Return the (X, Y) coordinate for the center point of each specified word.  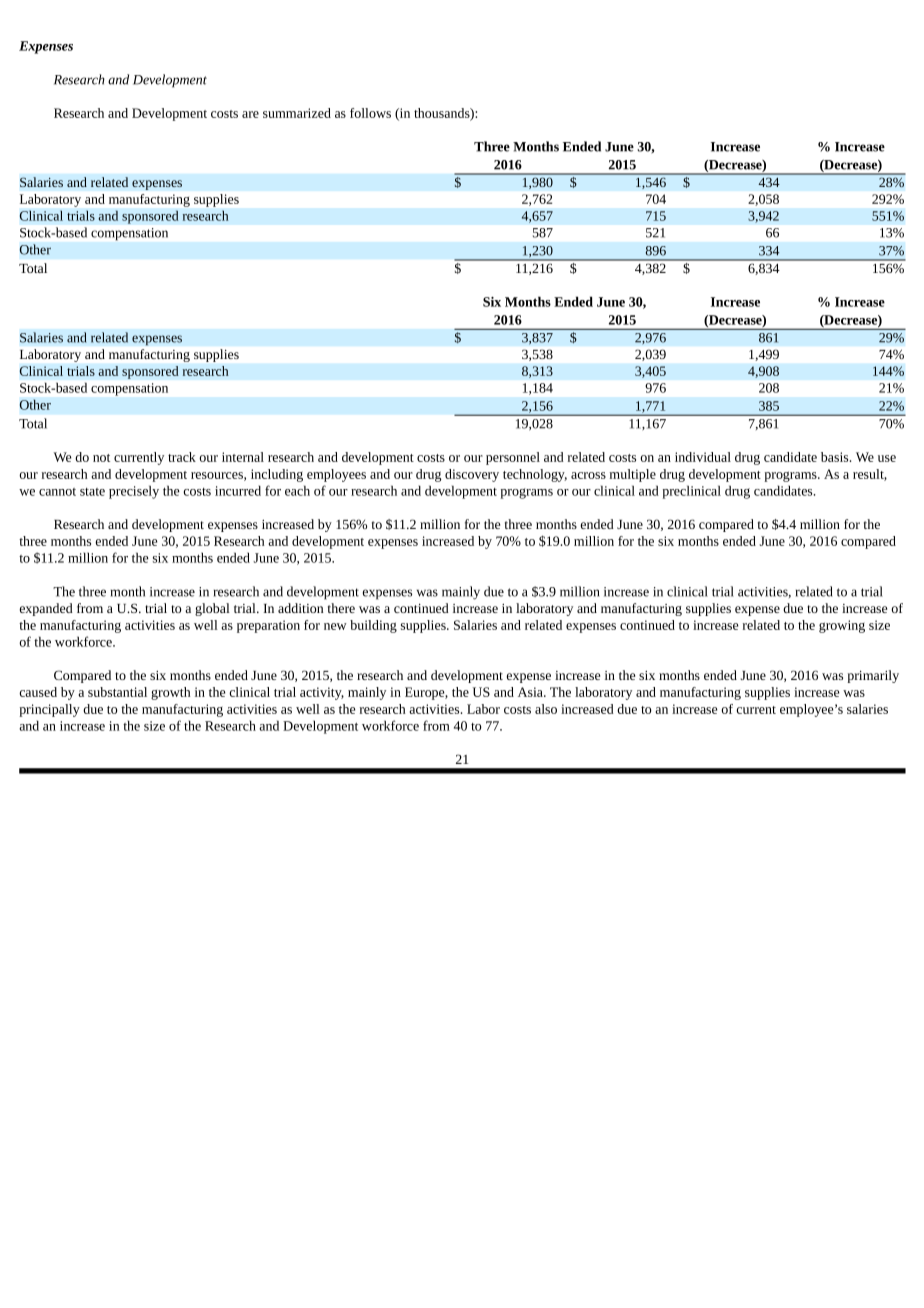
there (341, 608)
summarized (297, 113)
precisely (134, 492)
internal (243, 457)
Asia (531, 692)
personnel (513, 458)
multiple (633, 475)
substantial (117, 692)
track (182, 457)
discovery (472, 475)
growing (842, 626)
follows (370, 113)
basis (836, 457)
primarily (873, 676)
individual (703, 457)
